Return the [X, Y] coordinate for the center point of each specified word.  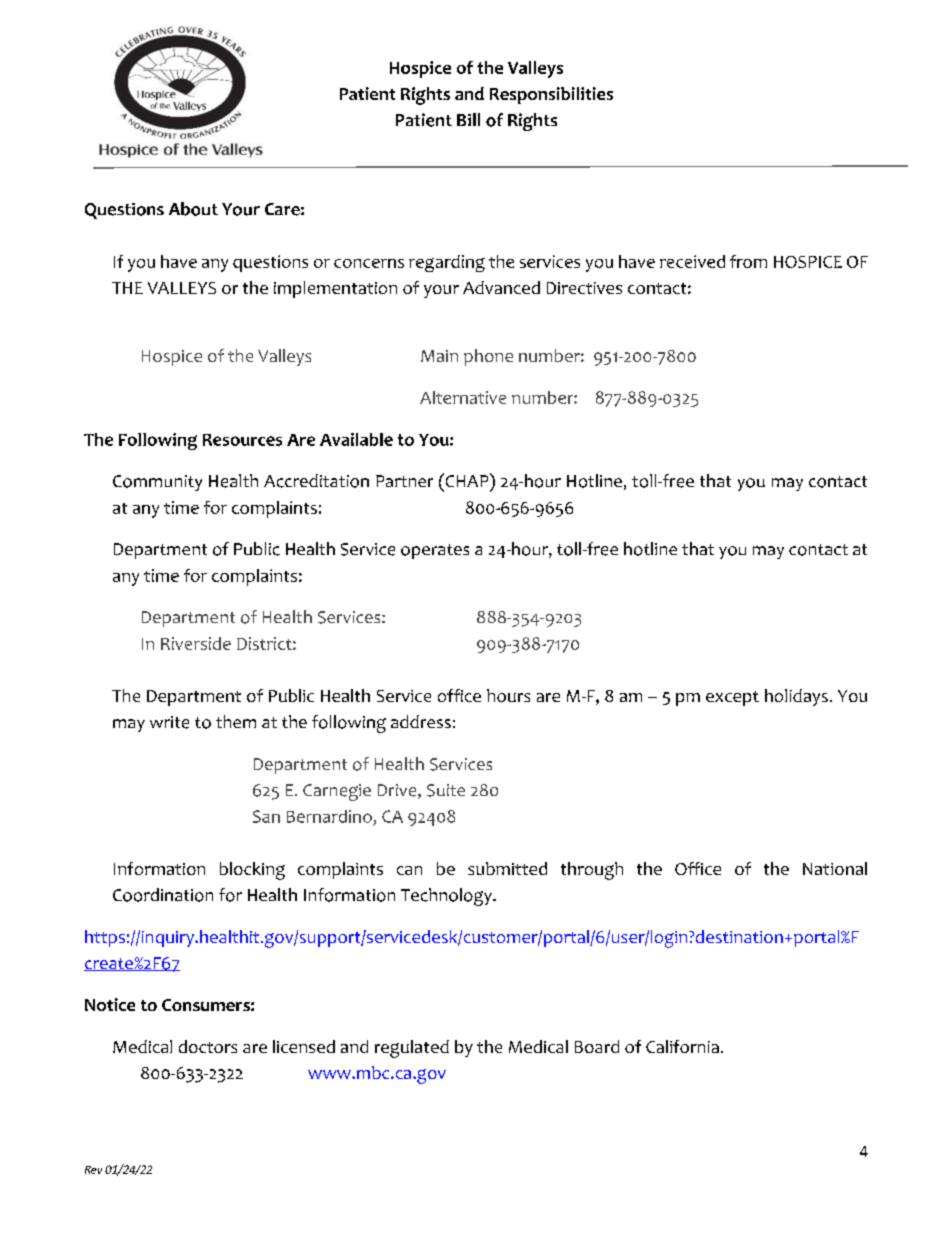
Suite [446, 790]
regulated [412, 1049]
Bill [468, 119]
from [748, 261]
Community [157, 483]
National [835, 868]
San [266, 816]
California [682, 1046]
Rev [93, 1170]
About [193, 209]
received [692, 261]
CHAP [467, 480]
